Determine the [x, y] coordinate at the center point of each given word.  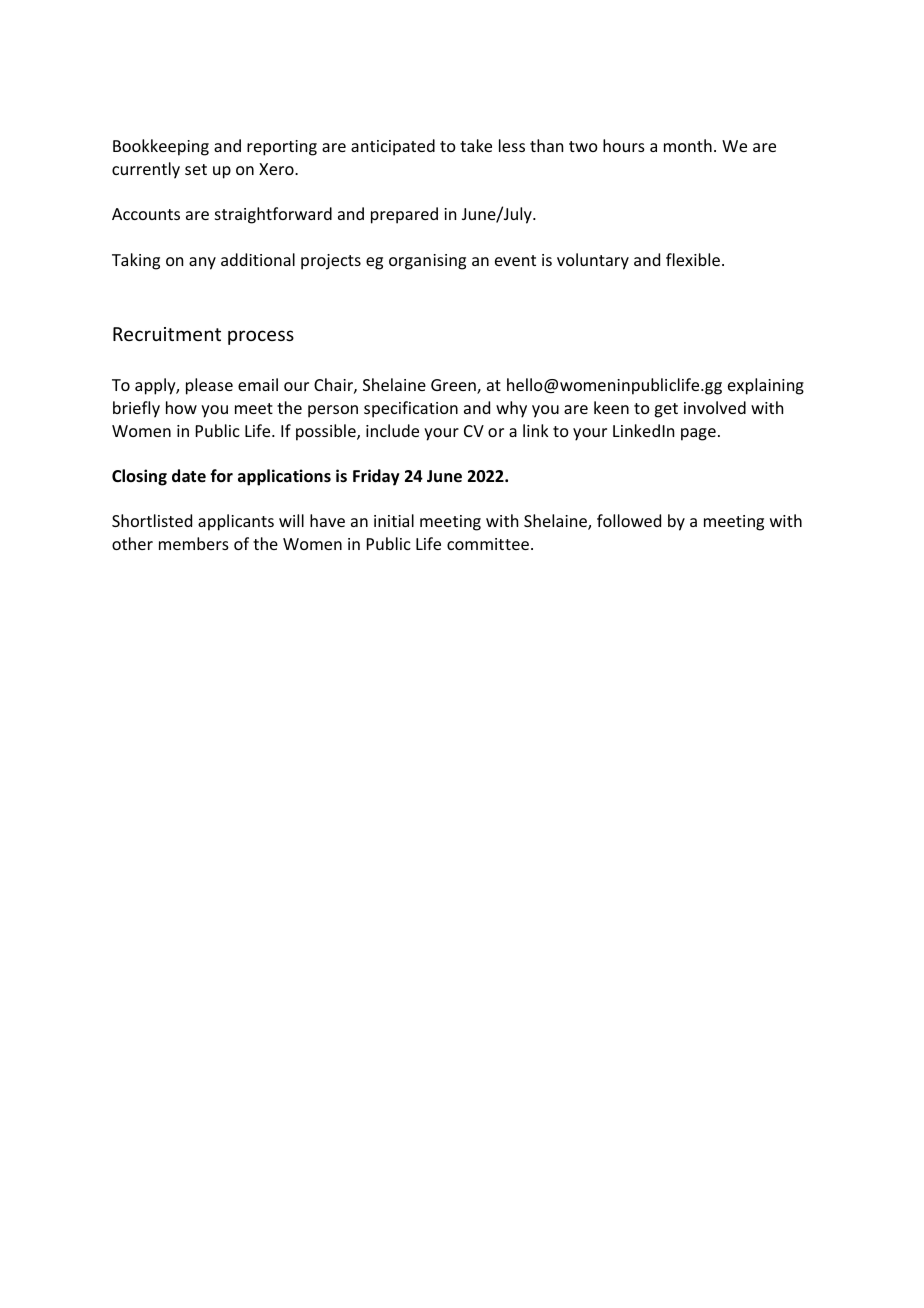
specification [411, 409]
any [202, 263]
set [196, 169]
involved [715, 407]
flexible [693, 259]
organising [427, 262]
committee [488, 544]
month [688, 145]
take [476, 145]
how [181, 407]
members [194, 543]
